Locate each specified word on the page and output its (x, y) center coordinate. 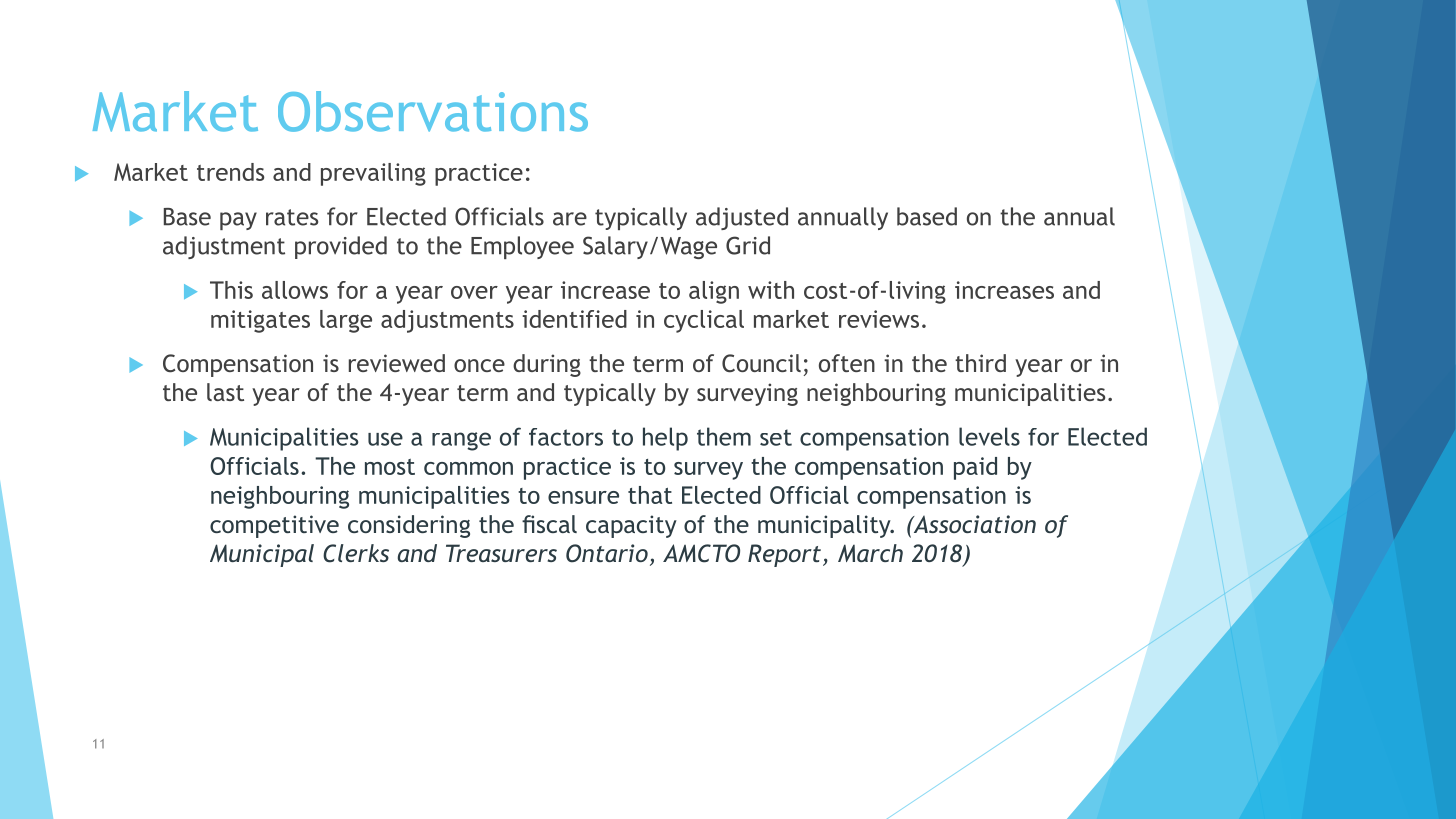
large (346, 321)
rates (292, 217)
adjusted (742, 218)
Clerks (356, 553)
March (870, 553)
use (385, 439)
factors (566, 437)
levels (989, 436)
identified (574, 319)
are (570, 219)
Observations (433, 111)
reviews (879, 319)
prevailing (373, 174)
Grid (748, 245)
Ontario (607, 553)
